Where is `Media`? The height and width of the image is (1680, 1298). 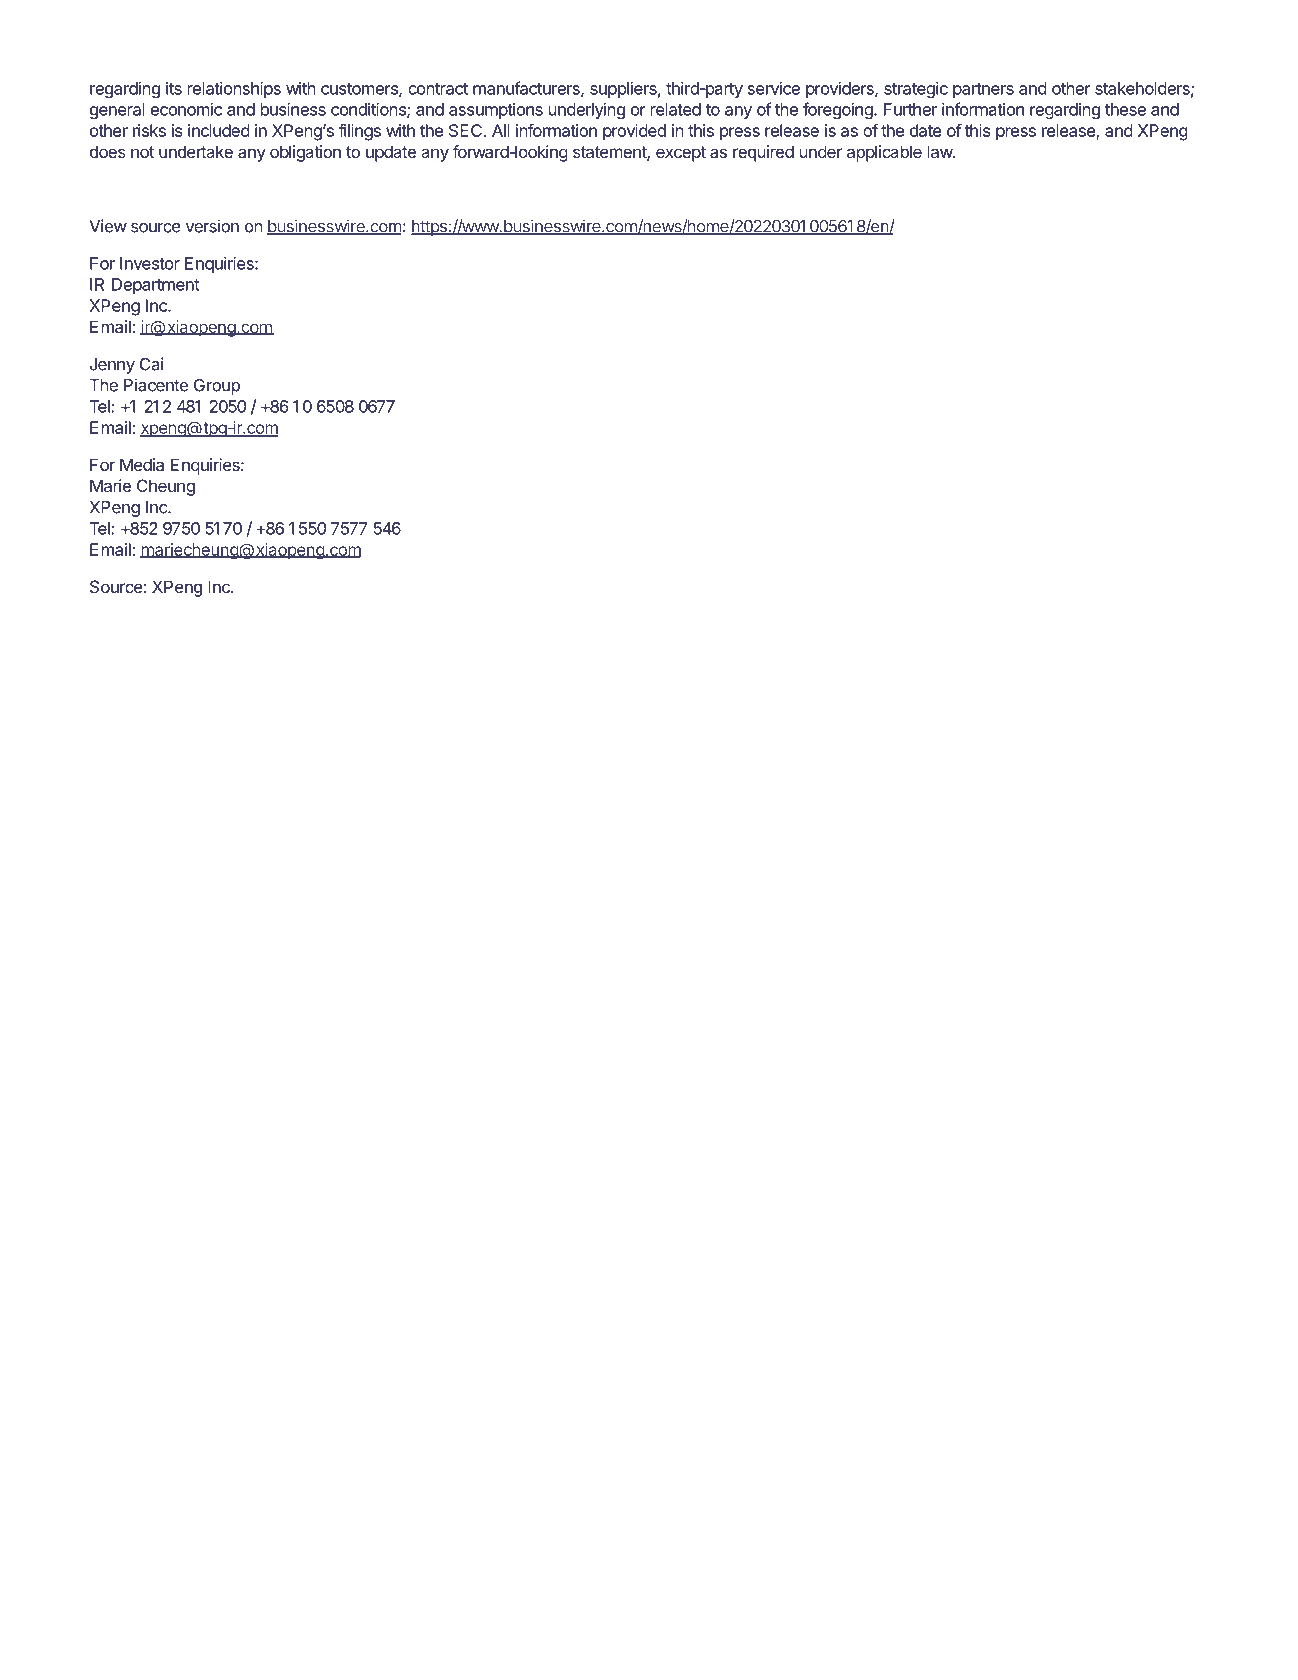 Media is located at coordinates (142, 464).
